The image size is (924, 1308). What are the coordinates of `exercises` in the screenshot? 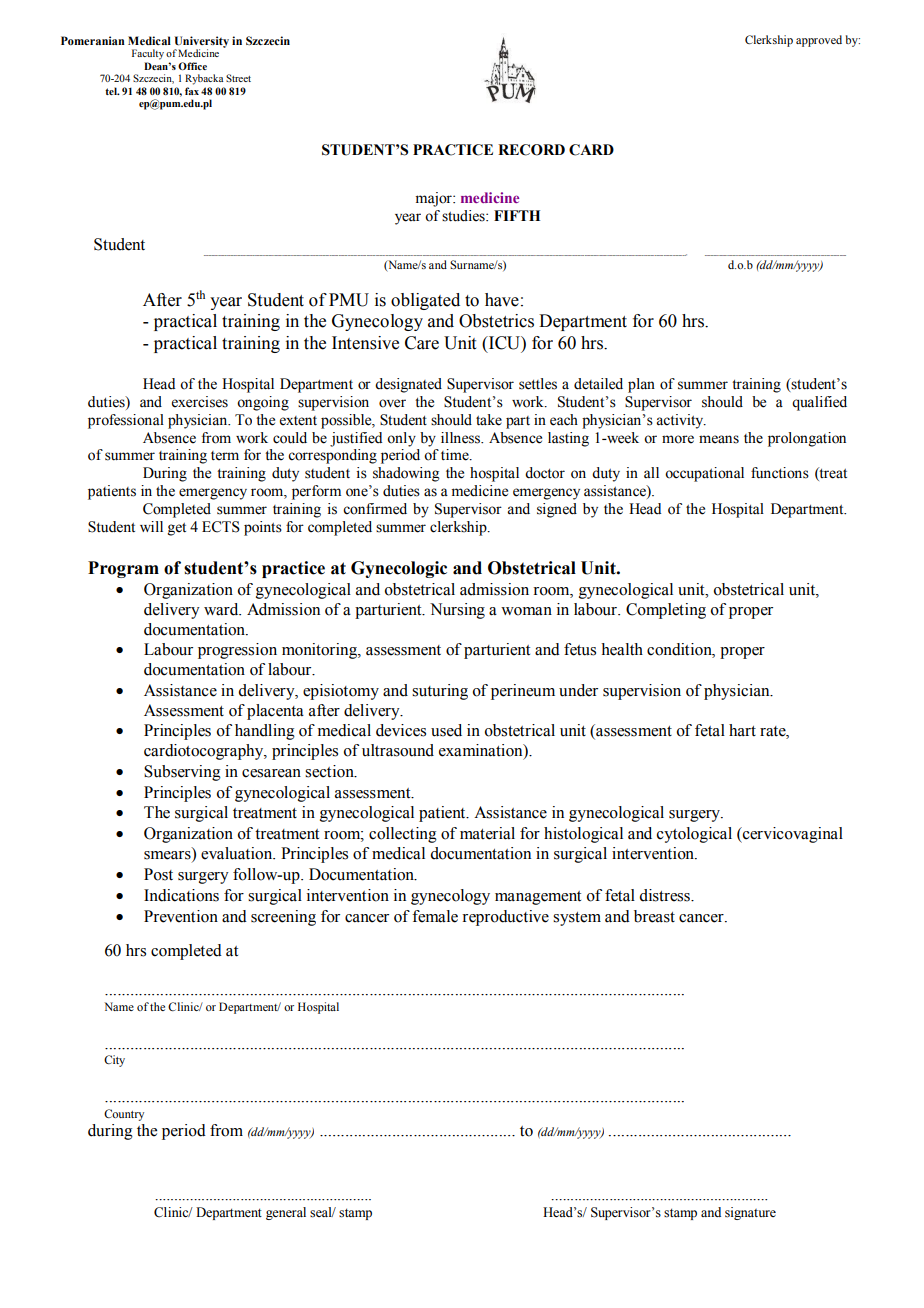 It's located at (200, 402).
